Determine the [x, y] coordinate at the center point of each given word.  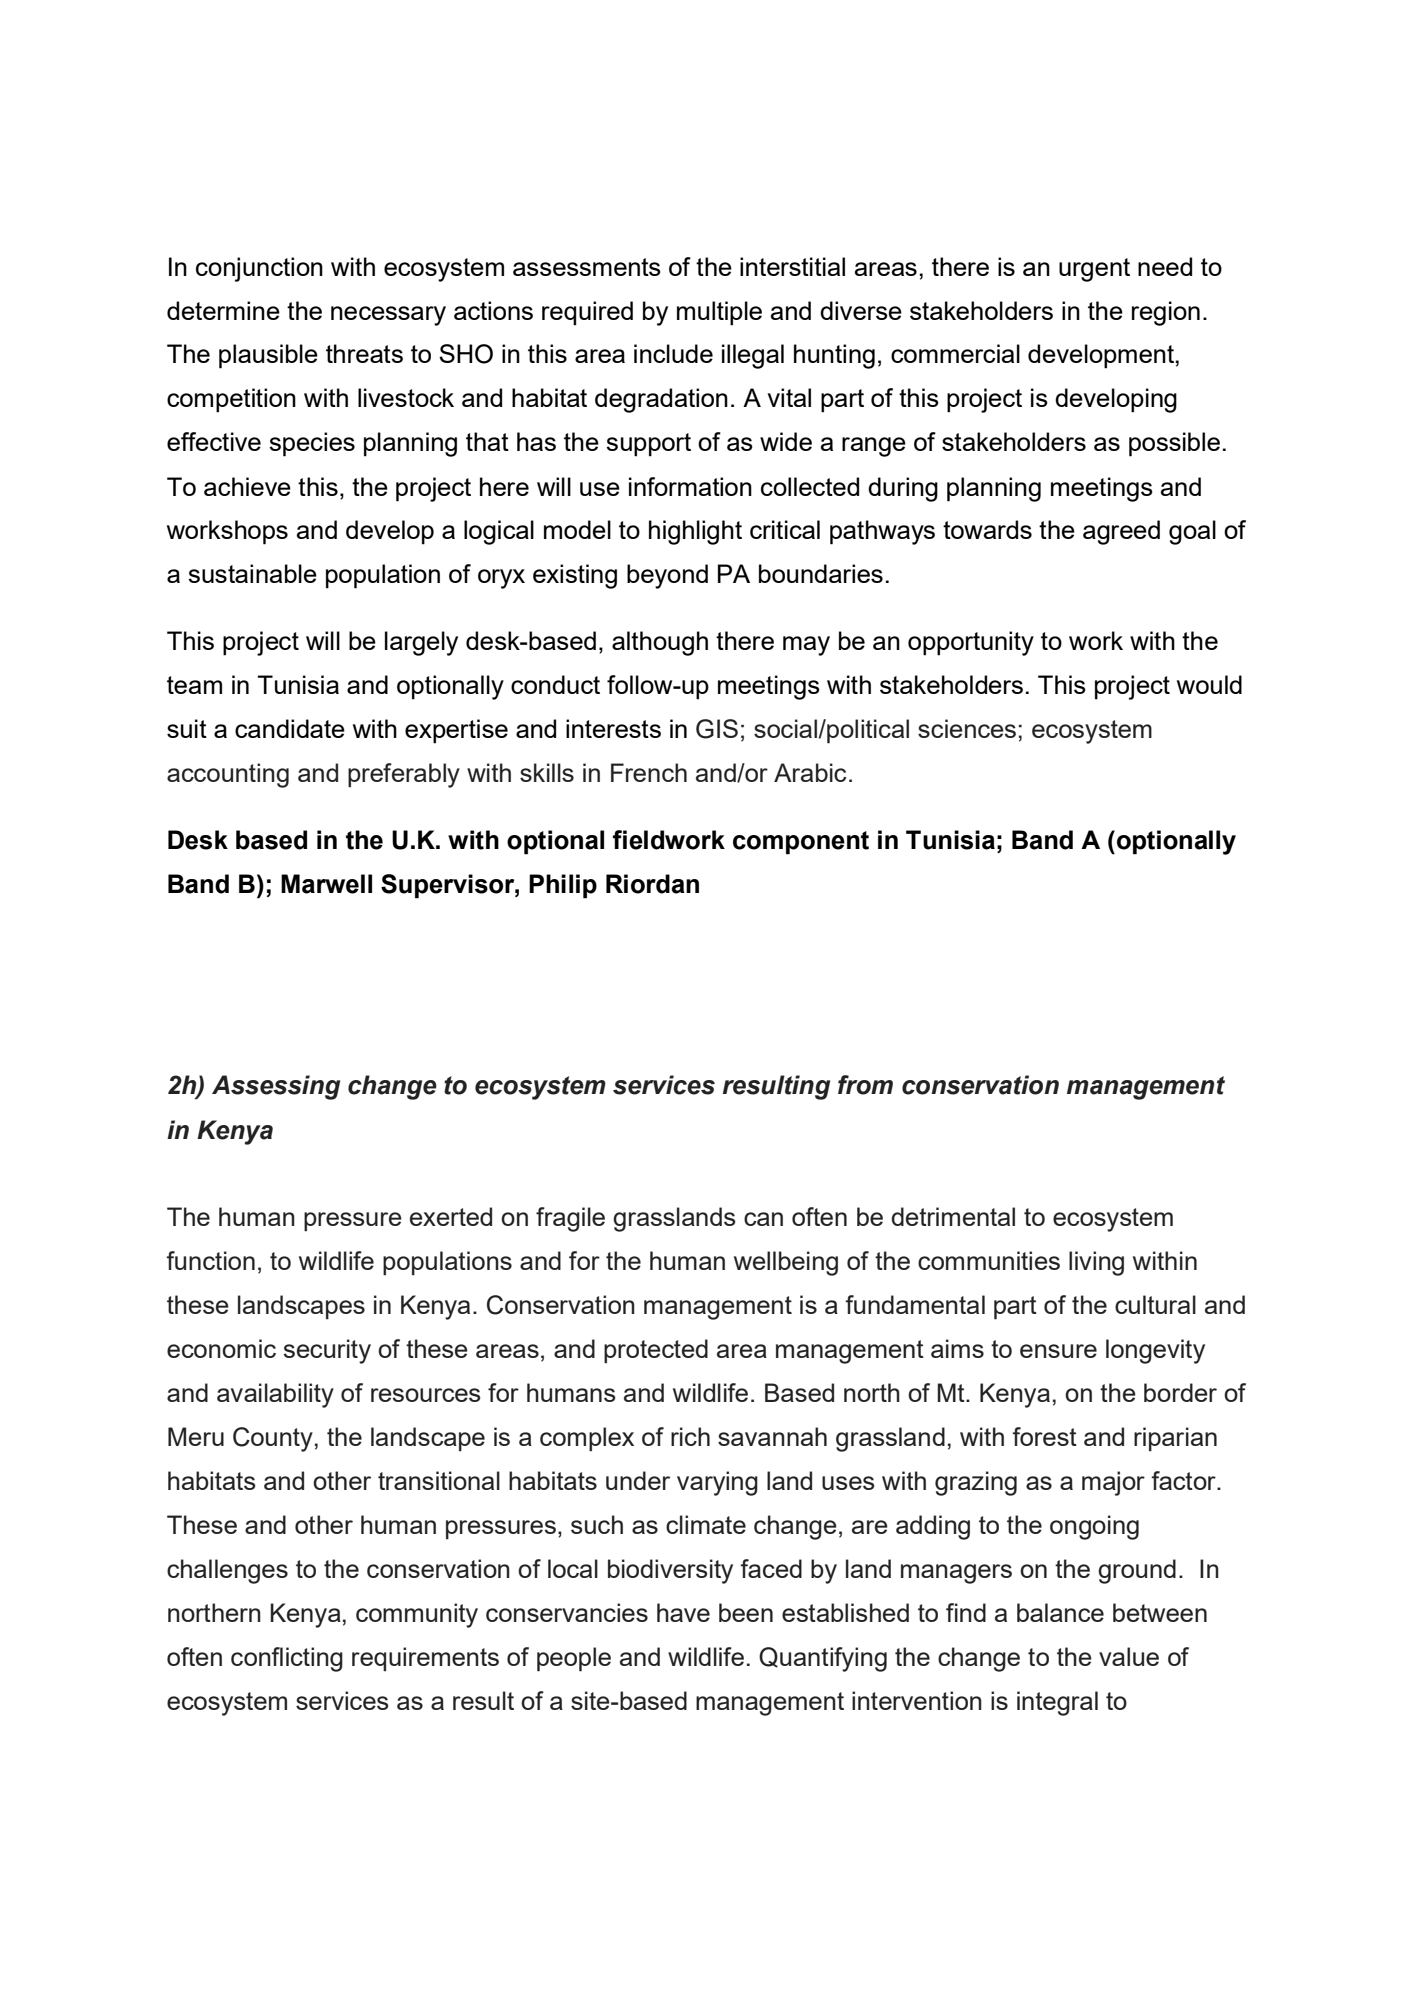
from [865, 1085]
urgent [1094, 270]
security [327, 1351]
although [660, 643]
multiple [719, 313]
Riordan [652, 884]
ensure [1058, 1351]
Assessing [276, 1087]
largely [421, 643]
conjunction [259, 269]
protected [656, 1351]
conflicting [287, 1659]
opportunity [971, 643]
